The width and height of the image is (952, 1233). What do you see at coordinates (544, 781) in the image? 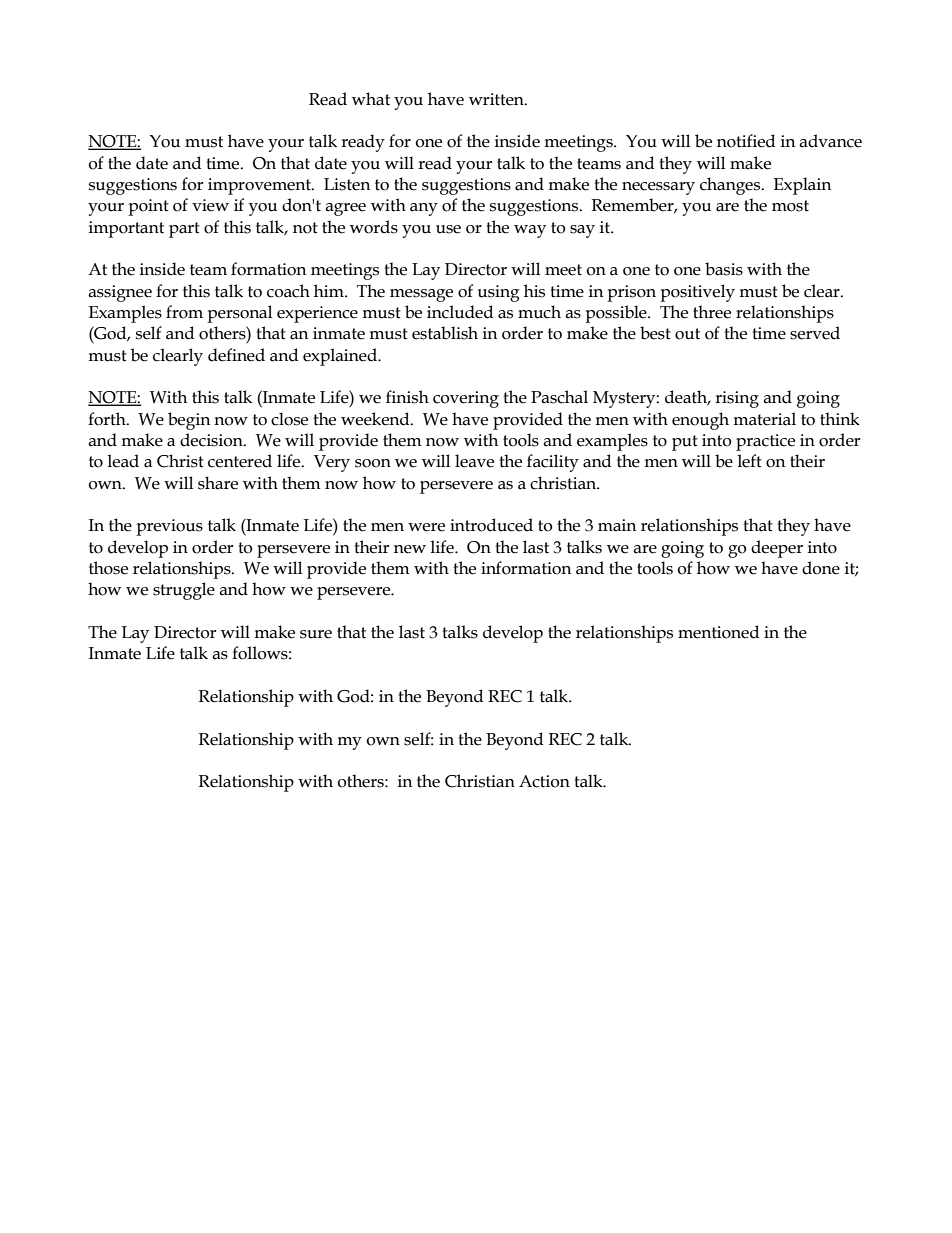
I see `Action` at bounding box center [544, 781].
